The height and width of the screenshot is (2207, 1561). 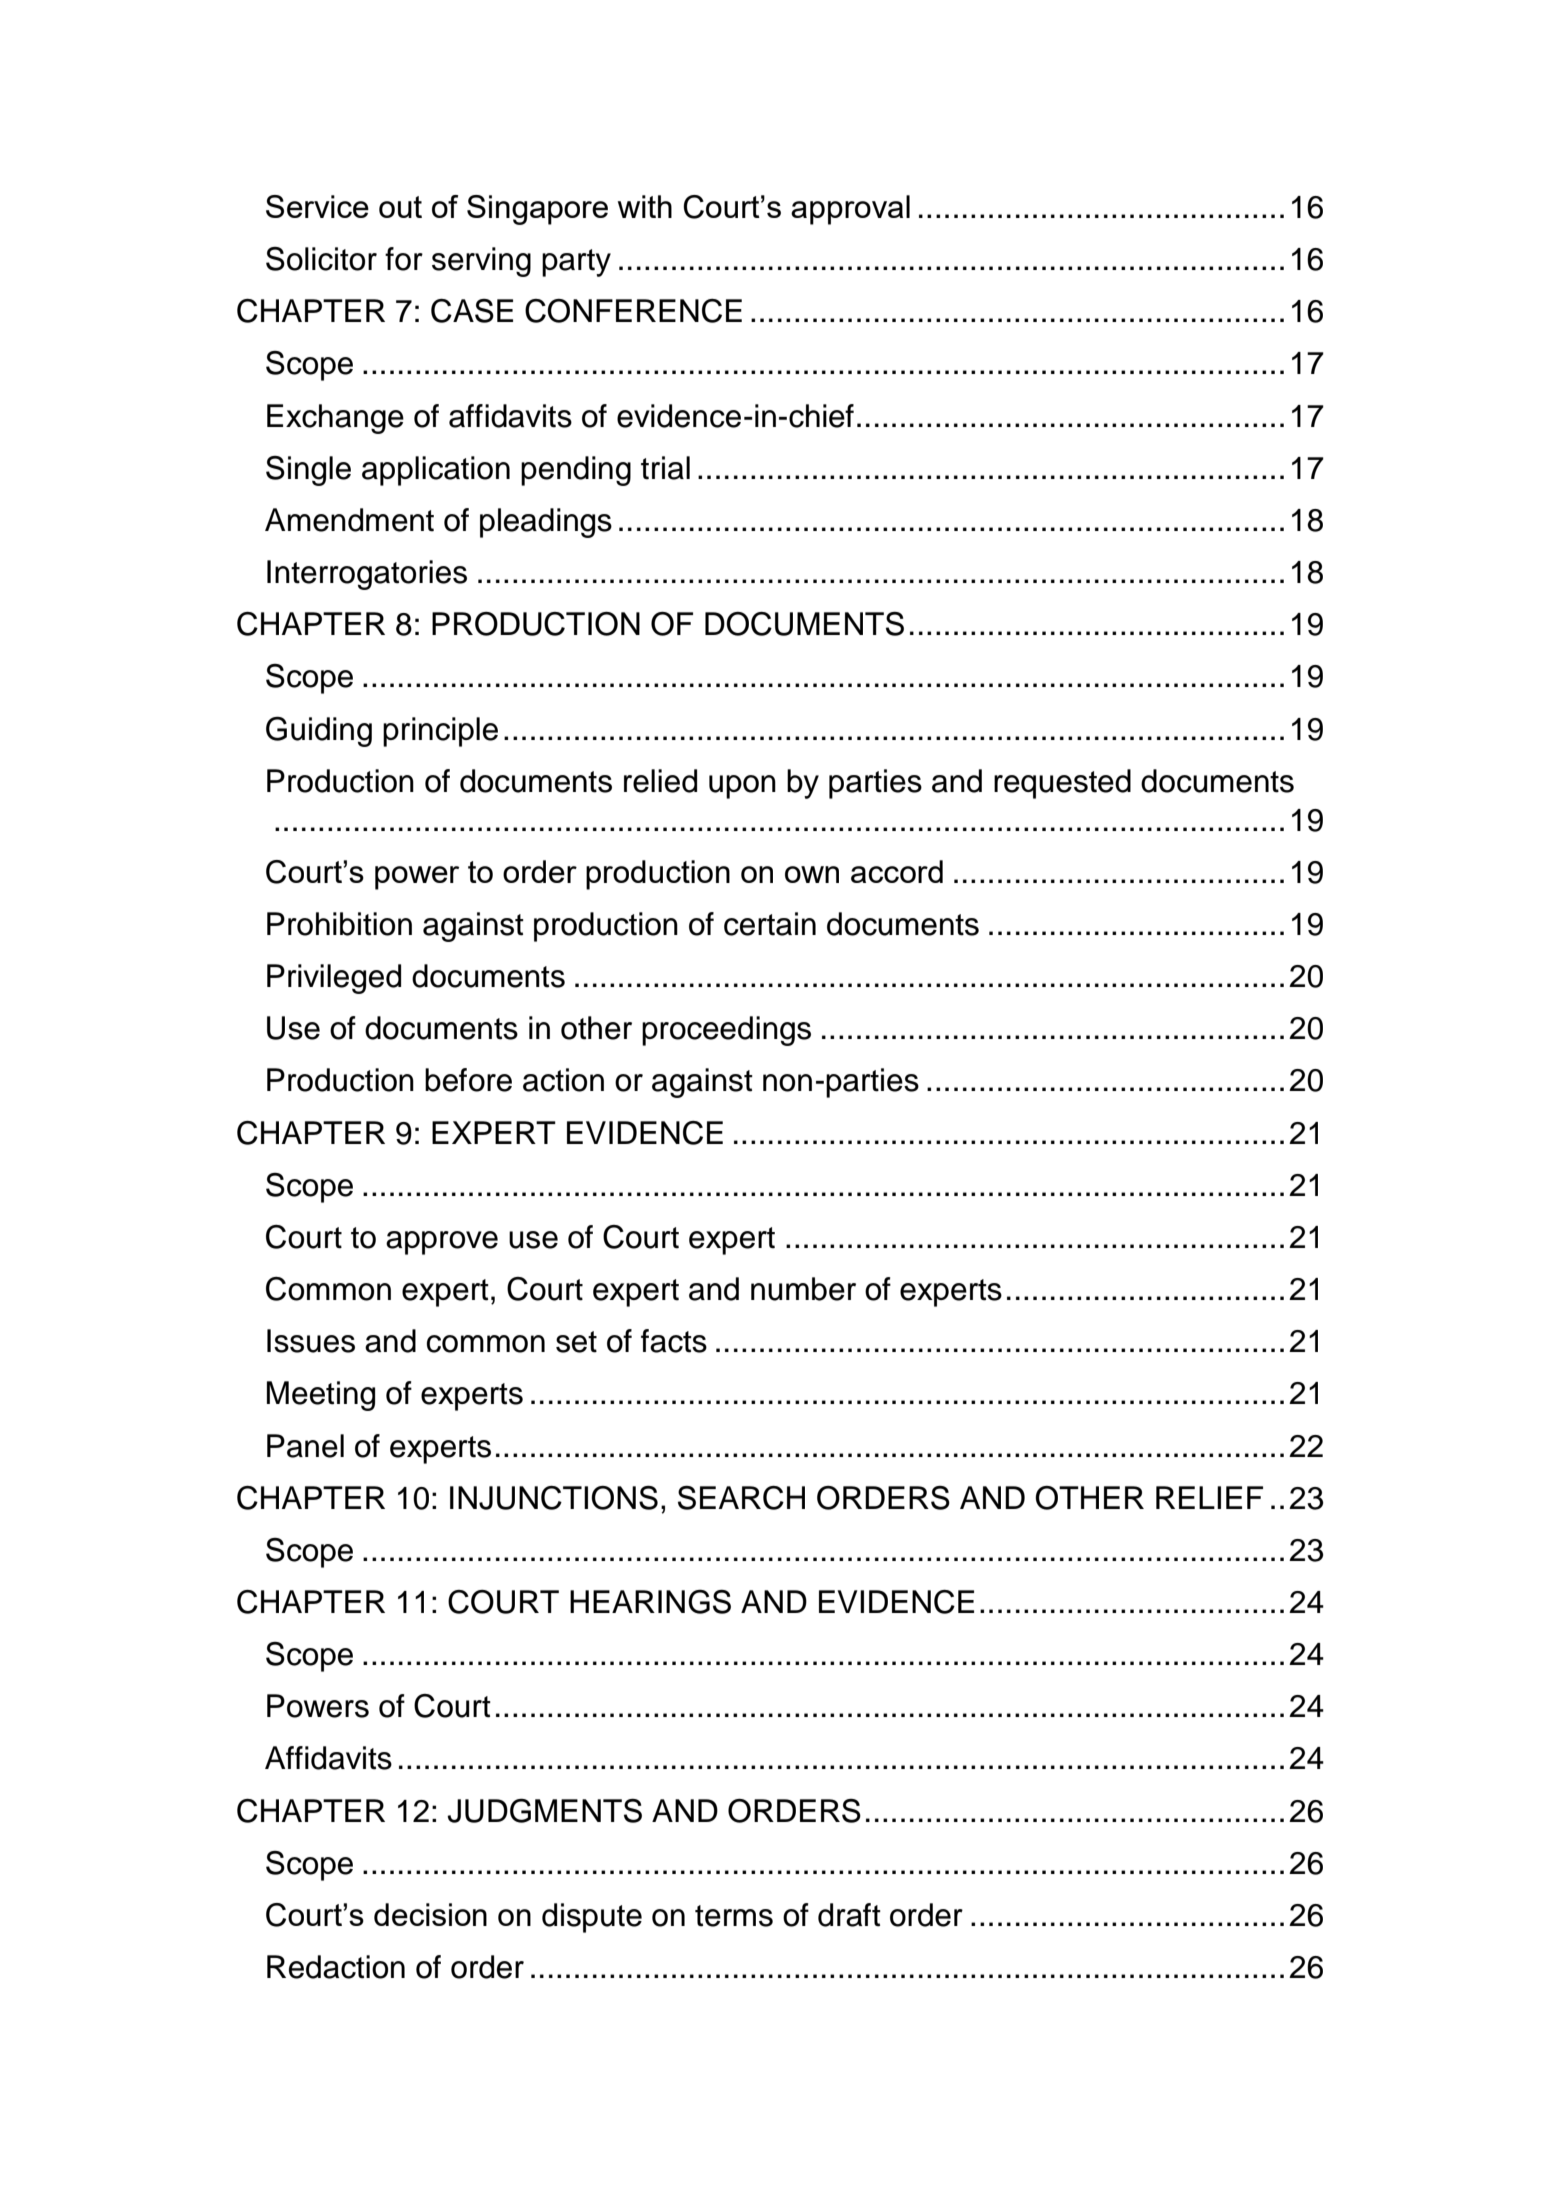 I want to click on with, so click(x=645, y=206).
